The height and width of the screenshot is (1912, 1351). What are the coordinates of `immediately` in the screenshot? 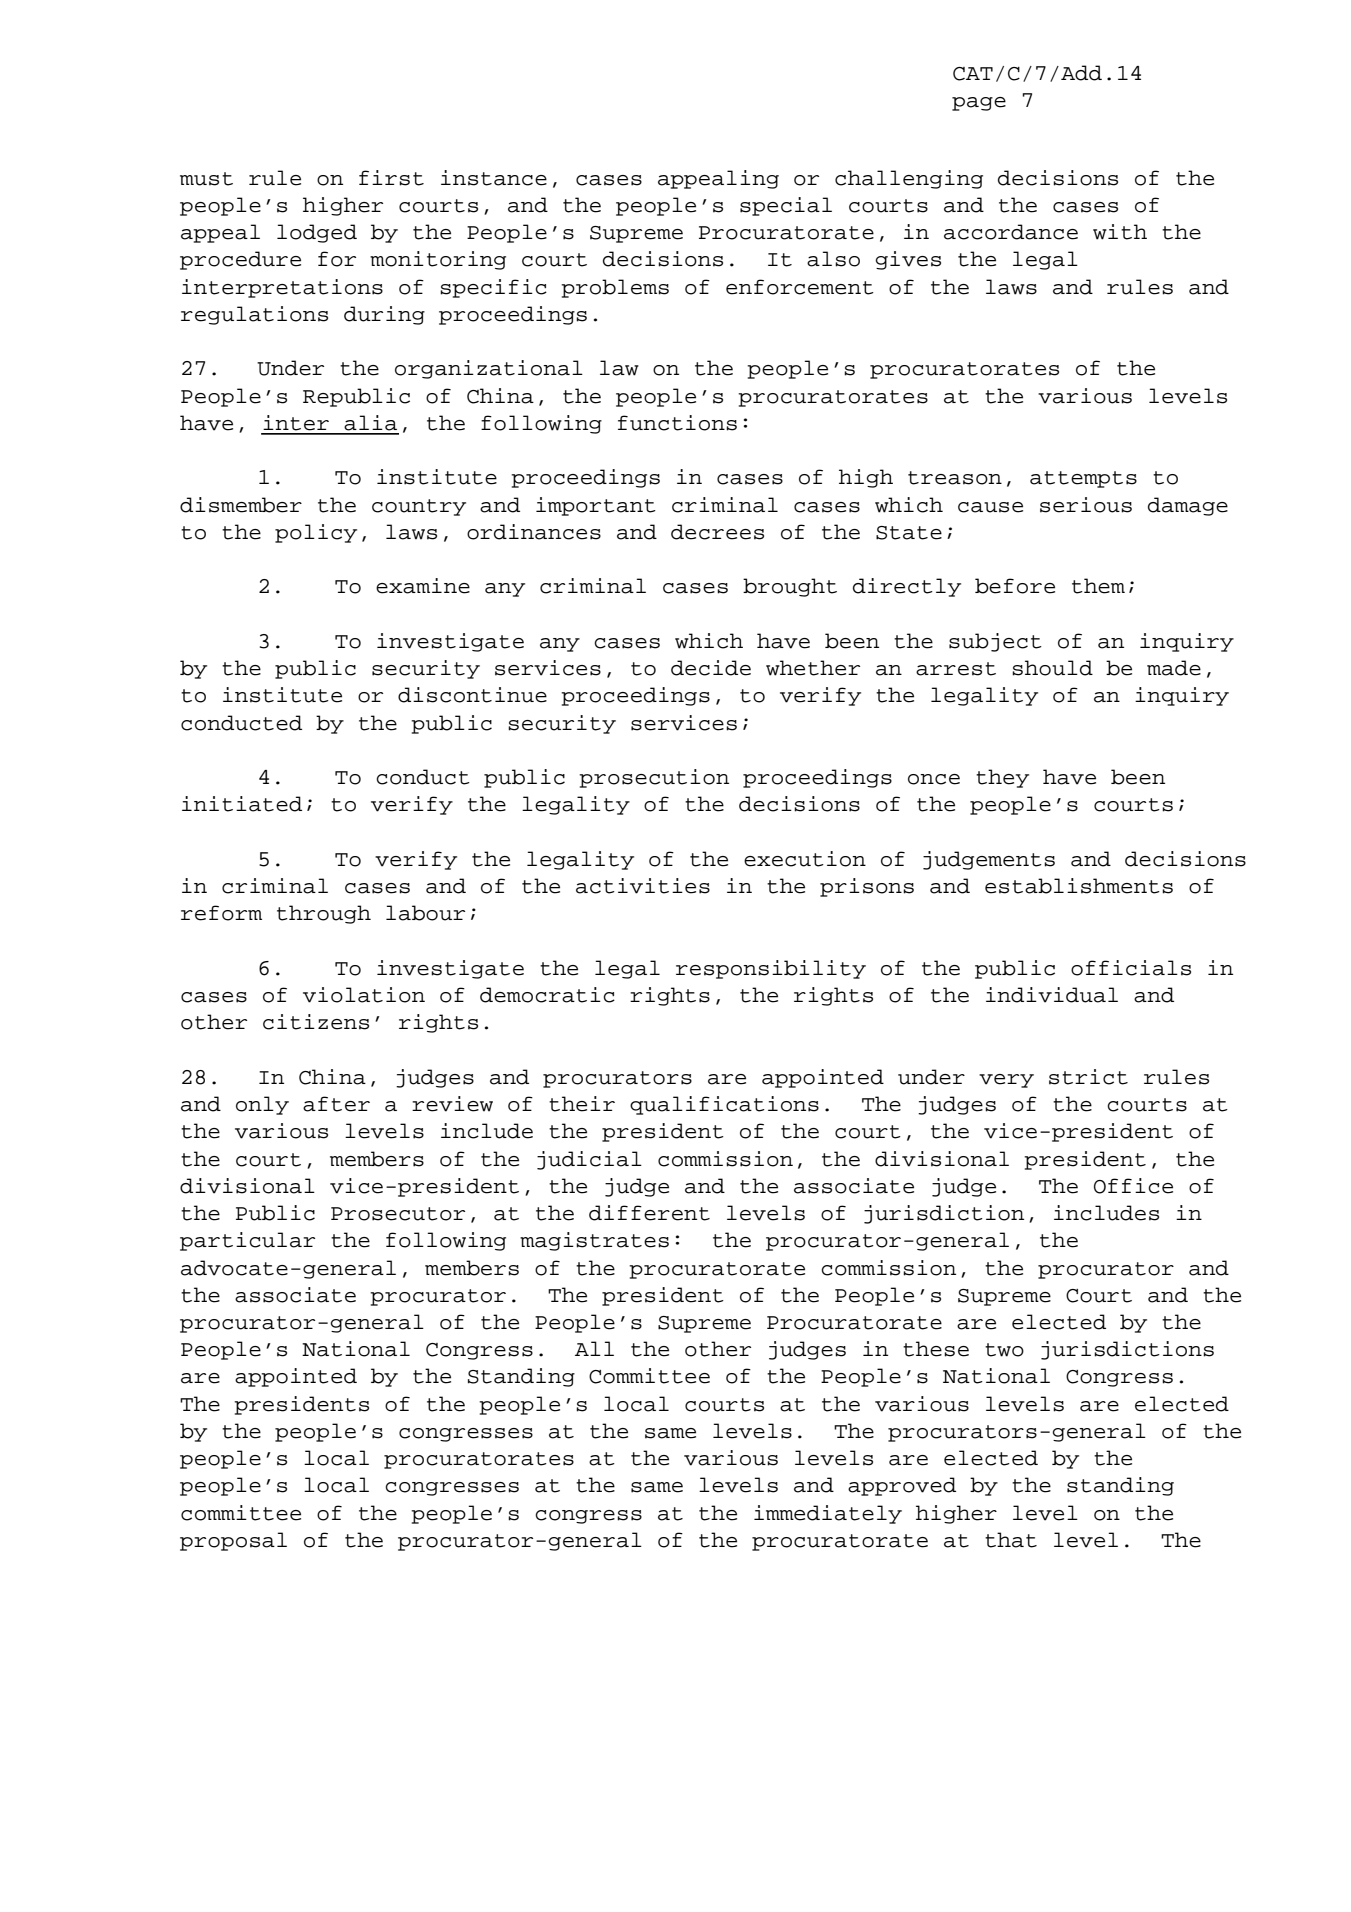 It's located at (828, 1514).
